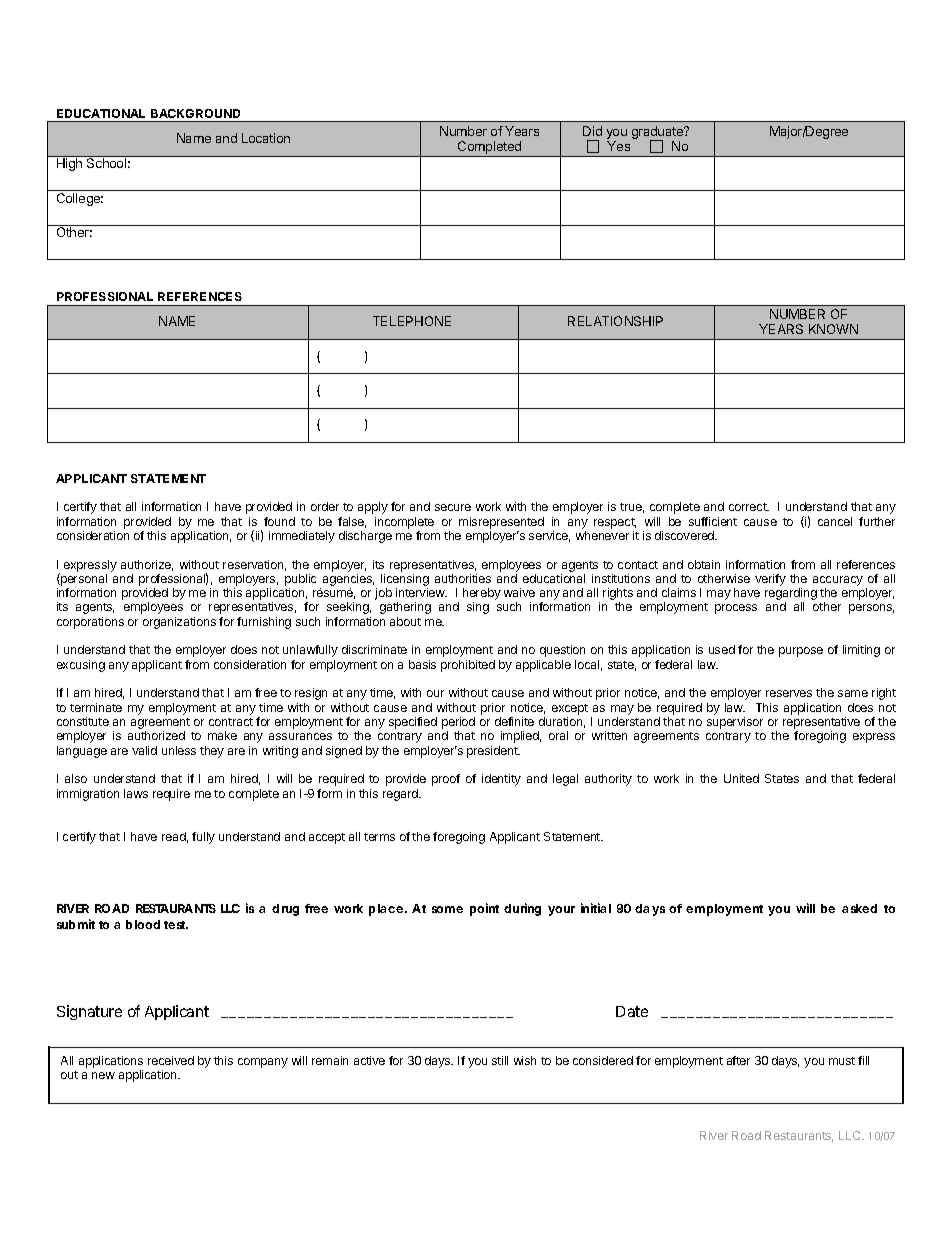  What do you see at coordinates (592, 131) in the page?
I see `Did` at bounding box center [592, 131].
